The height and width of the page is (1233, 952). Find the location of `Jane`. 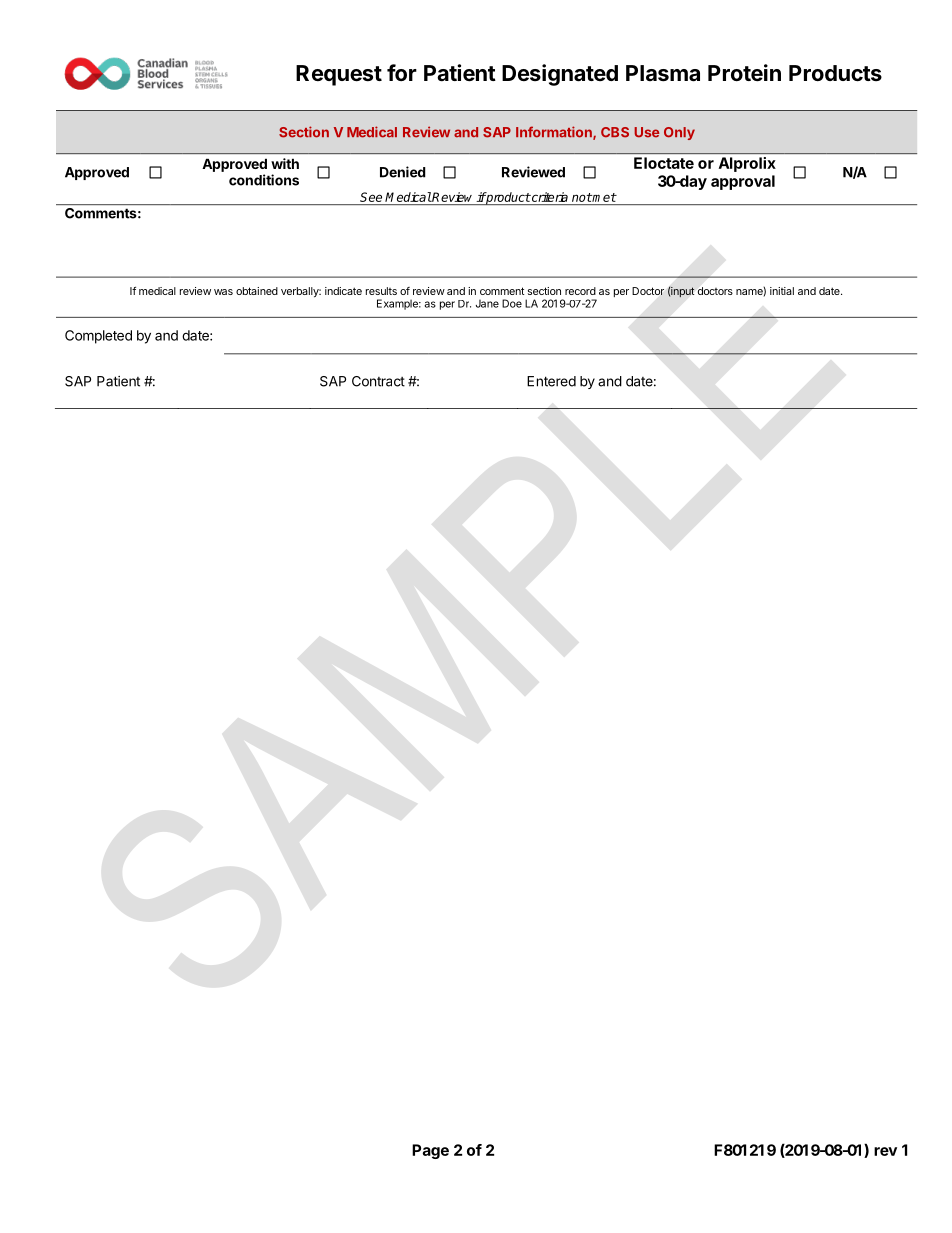

Jane is located at coordinates (487, 303).
